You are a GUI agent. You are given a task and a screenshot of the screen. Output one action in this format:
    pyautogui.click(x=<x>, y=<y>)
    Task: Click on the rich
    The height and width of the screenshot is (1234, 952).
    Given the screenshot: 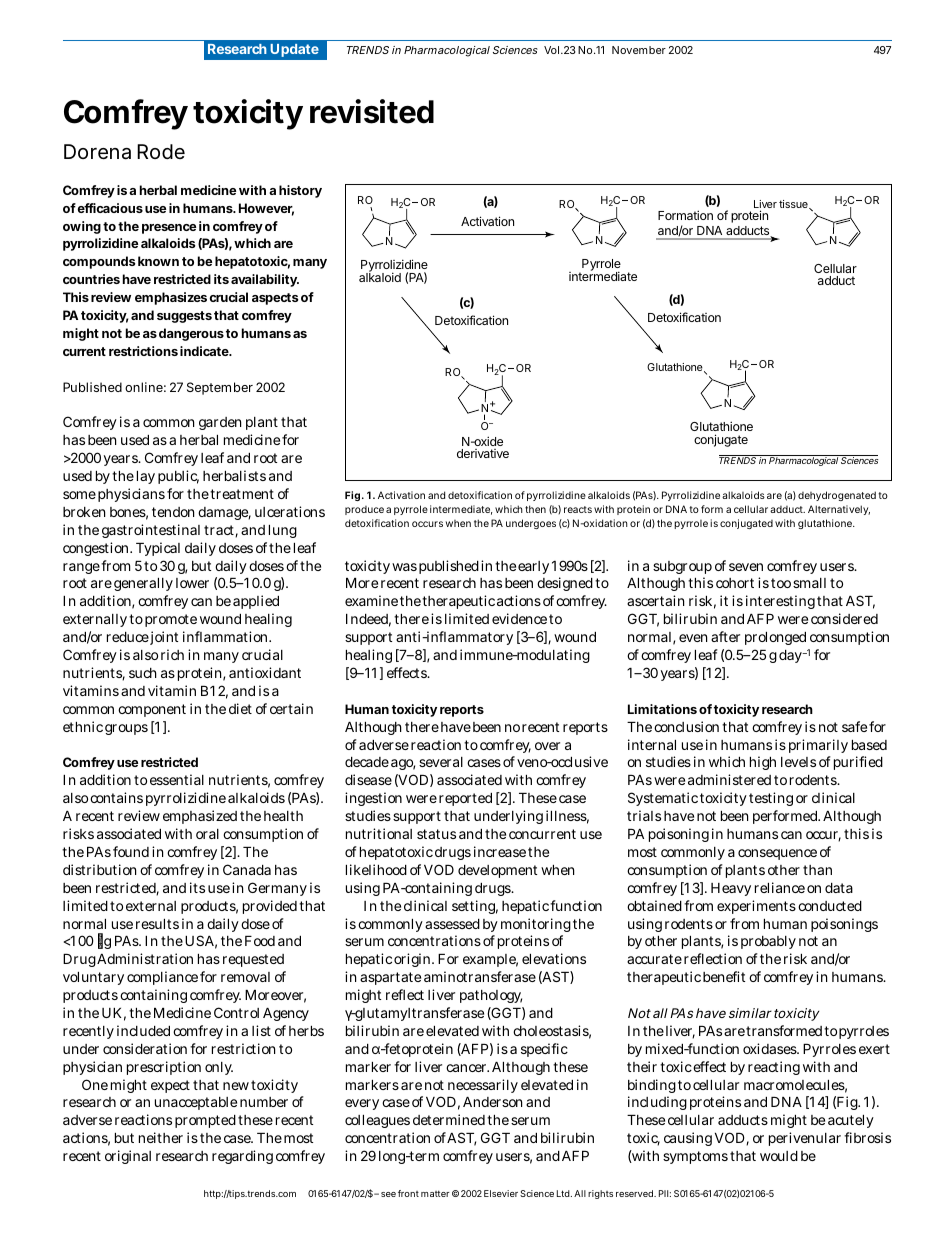 What is the action you would take?
    pyautogui.click(x=172, y=654)
